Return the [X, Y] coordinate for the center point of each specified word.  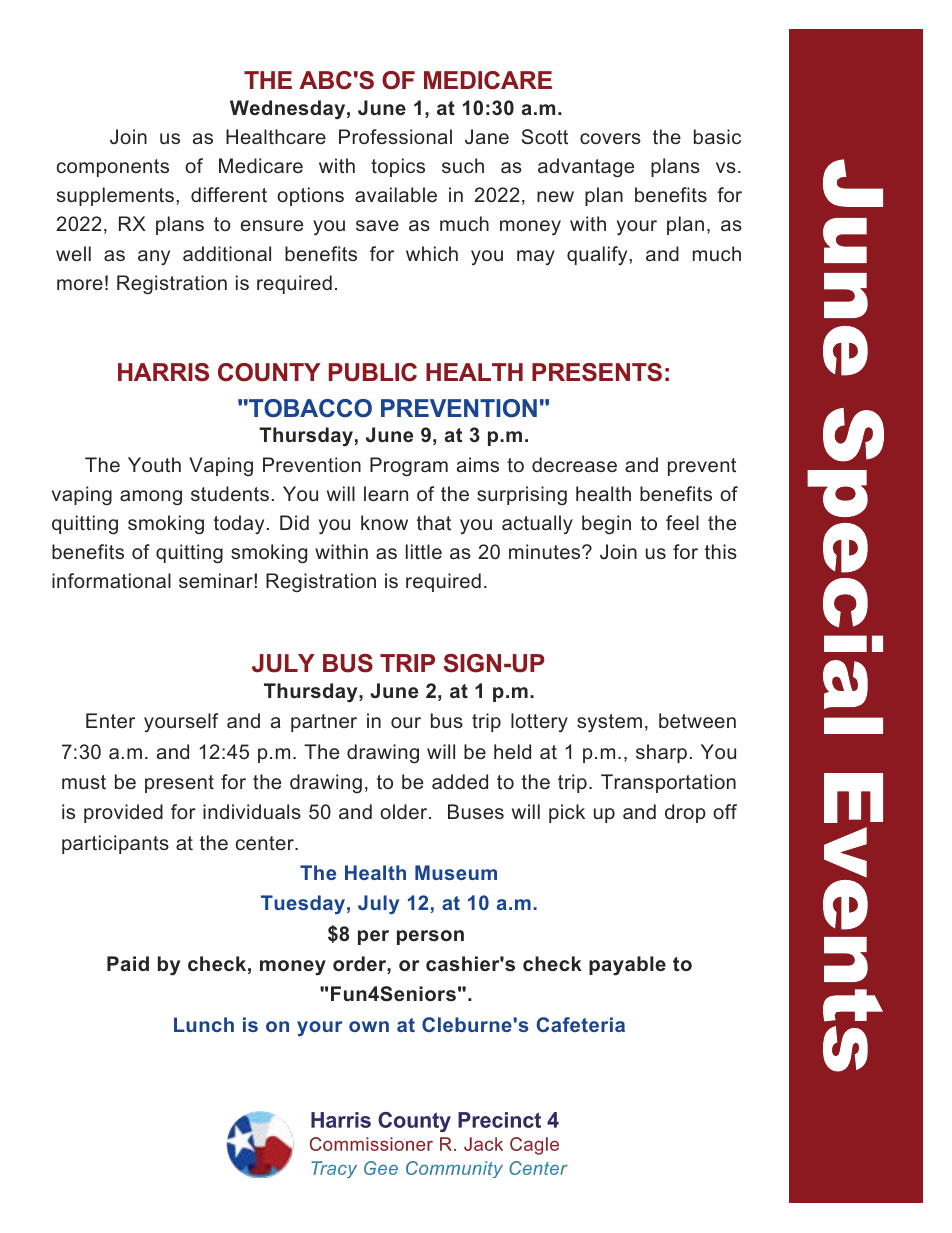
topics [398, 167]
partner [324, 723]
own [369, 1026]
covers [610, 138]
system [609, 723]
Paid [128, 963]
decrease [574, 464]
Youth [154, 464]
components [113, 168]
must [84, 782]
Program [409, 466]
